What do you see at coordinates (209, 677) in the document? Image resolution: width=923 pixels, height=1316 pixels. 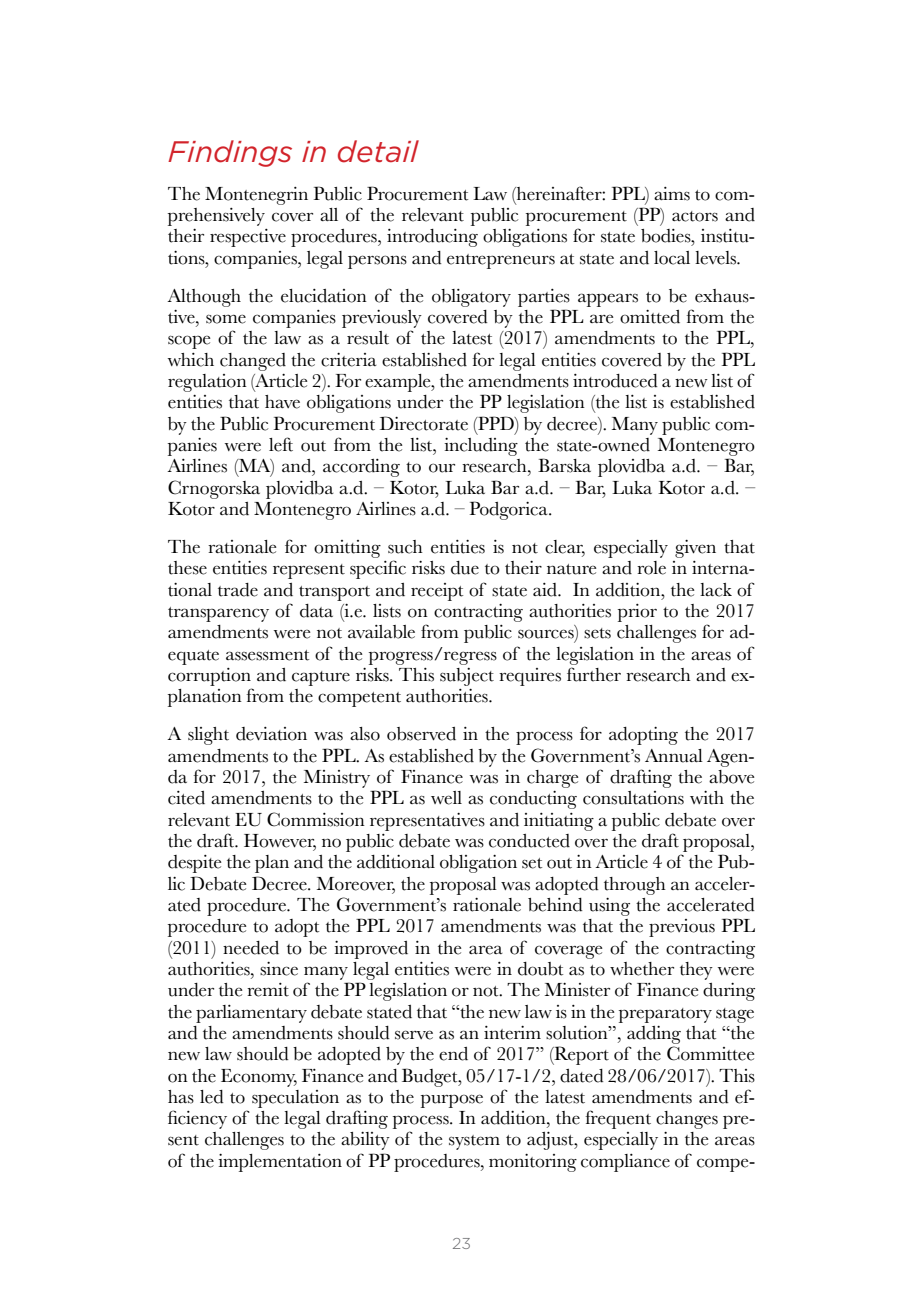 I see `corruption` at bounding box center [209, 677].
